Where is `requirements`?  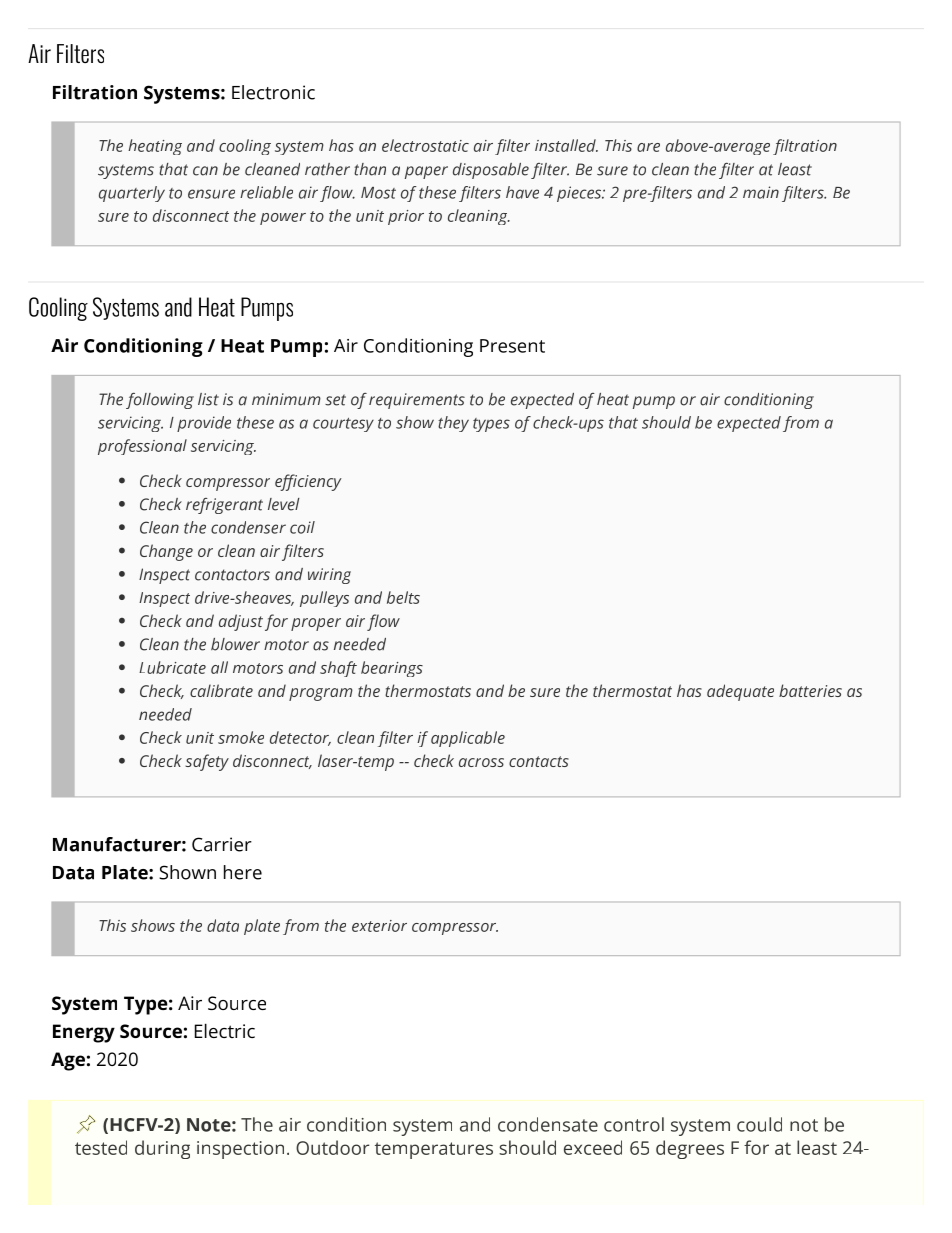 requirements is located at coordinates (417, 401).
